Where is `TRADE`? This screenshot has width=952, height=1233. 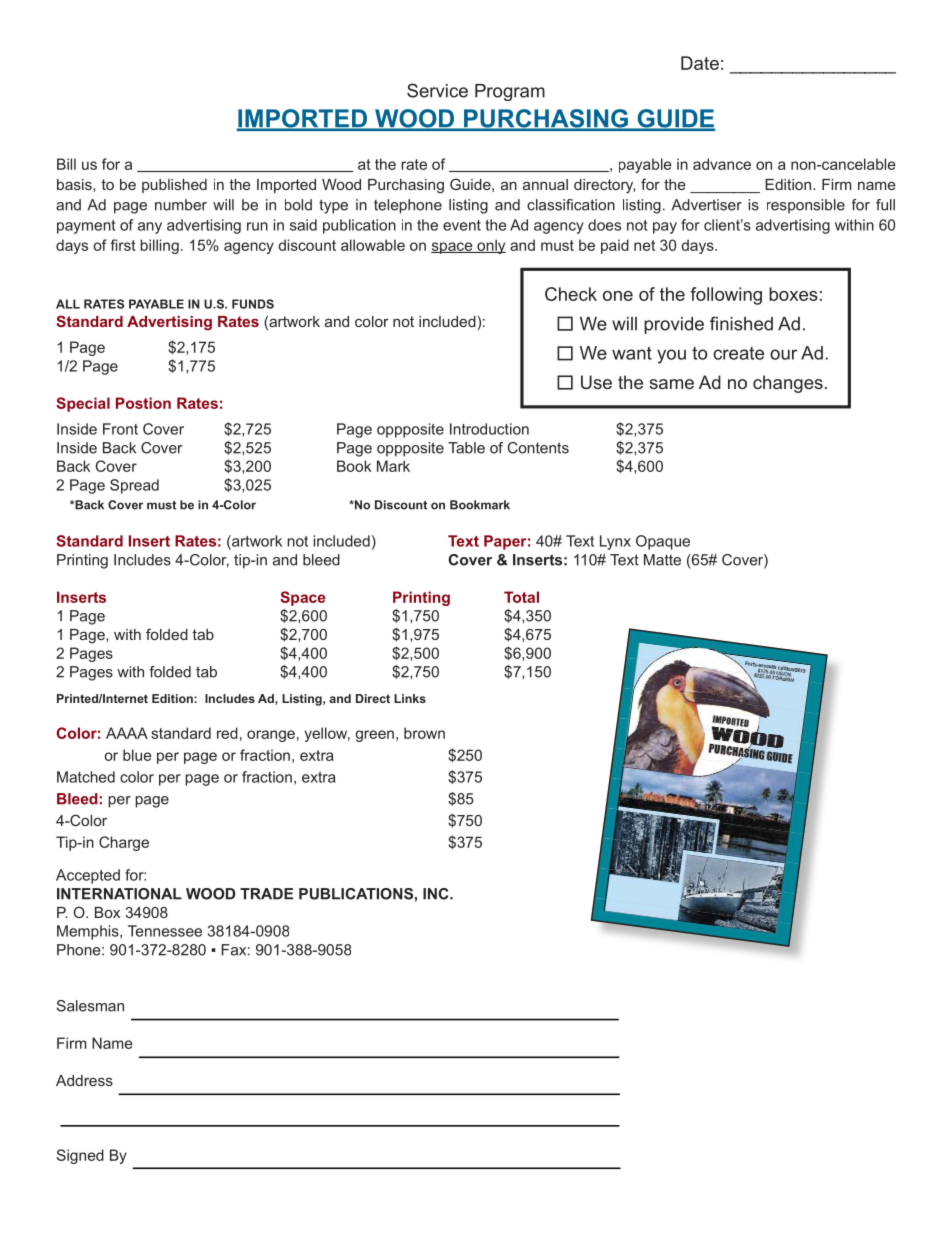 TRADE is located at coordinates (266, 894).
